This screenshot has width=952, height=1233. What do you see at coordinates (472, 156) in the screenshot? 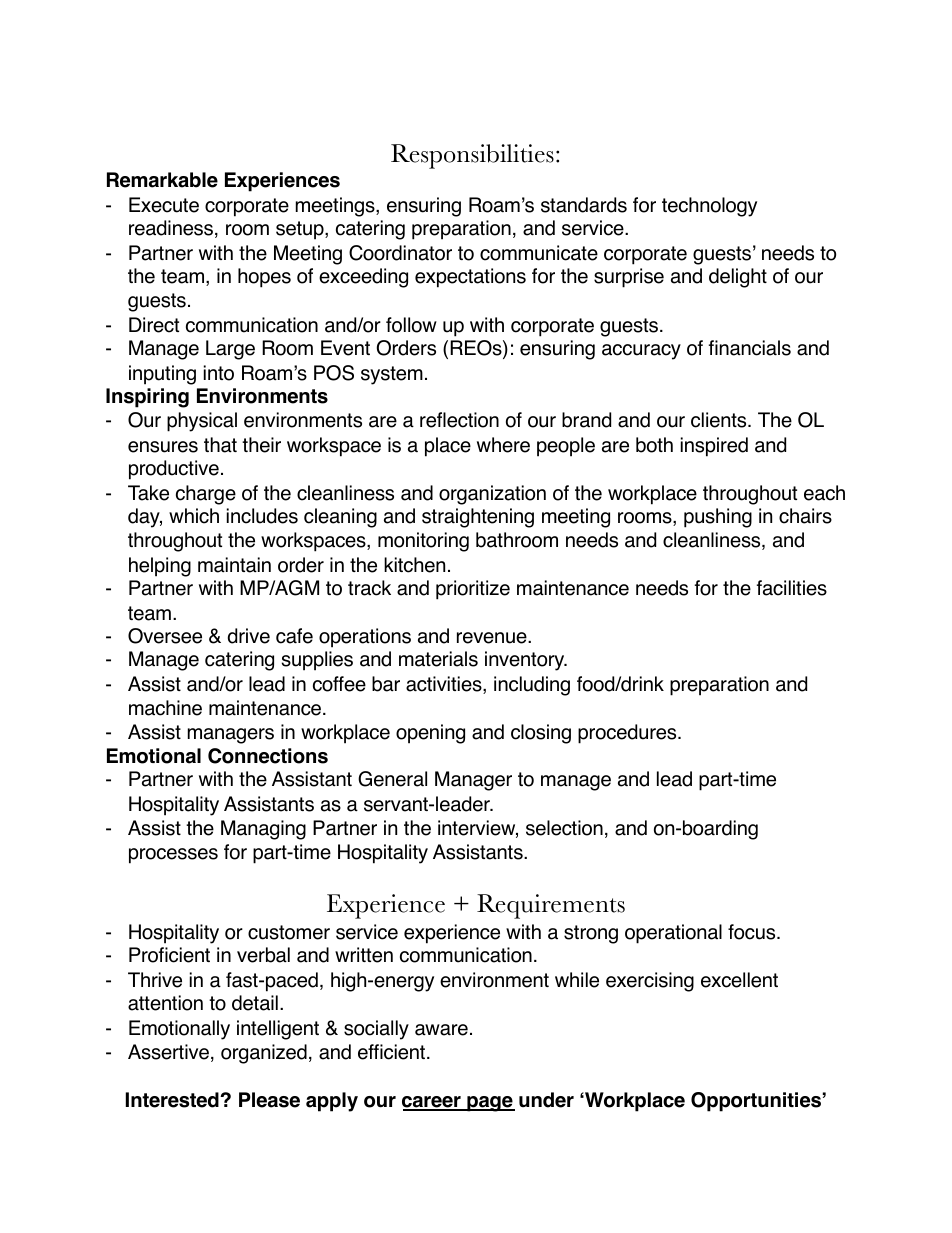
I see `Responsibilities` at bounding box center [472, 156].
